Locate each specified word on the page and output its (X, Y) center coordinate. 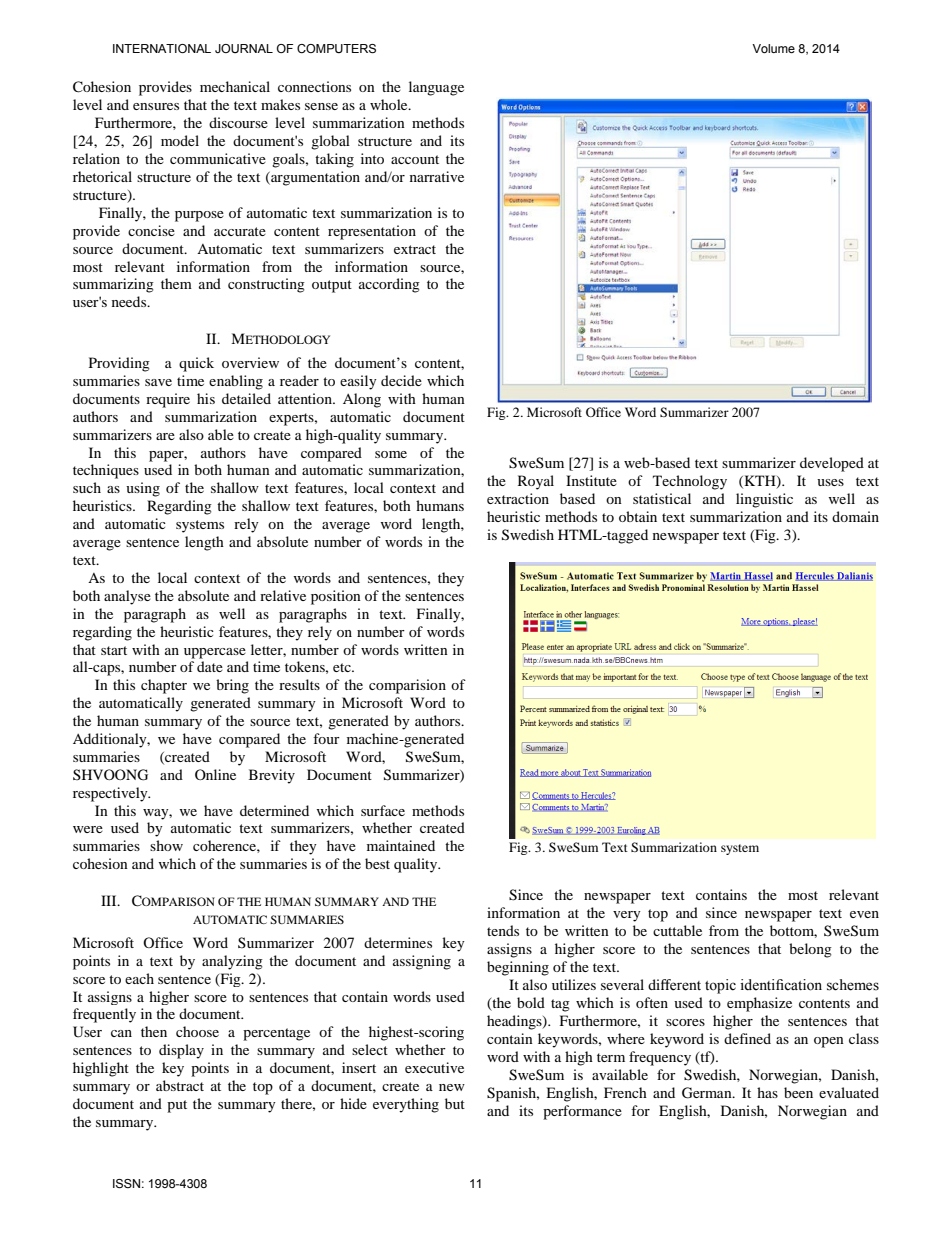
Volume (773, 48)
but (455, 1103)
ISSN (126, 1183)
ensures (156, 106)
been (798, 1092)
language (436, 88)
